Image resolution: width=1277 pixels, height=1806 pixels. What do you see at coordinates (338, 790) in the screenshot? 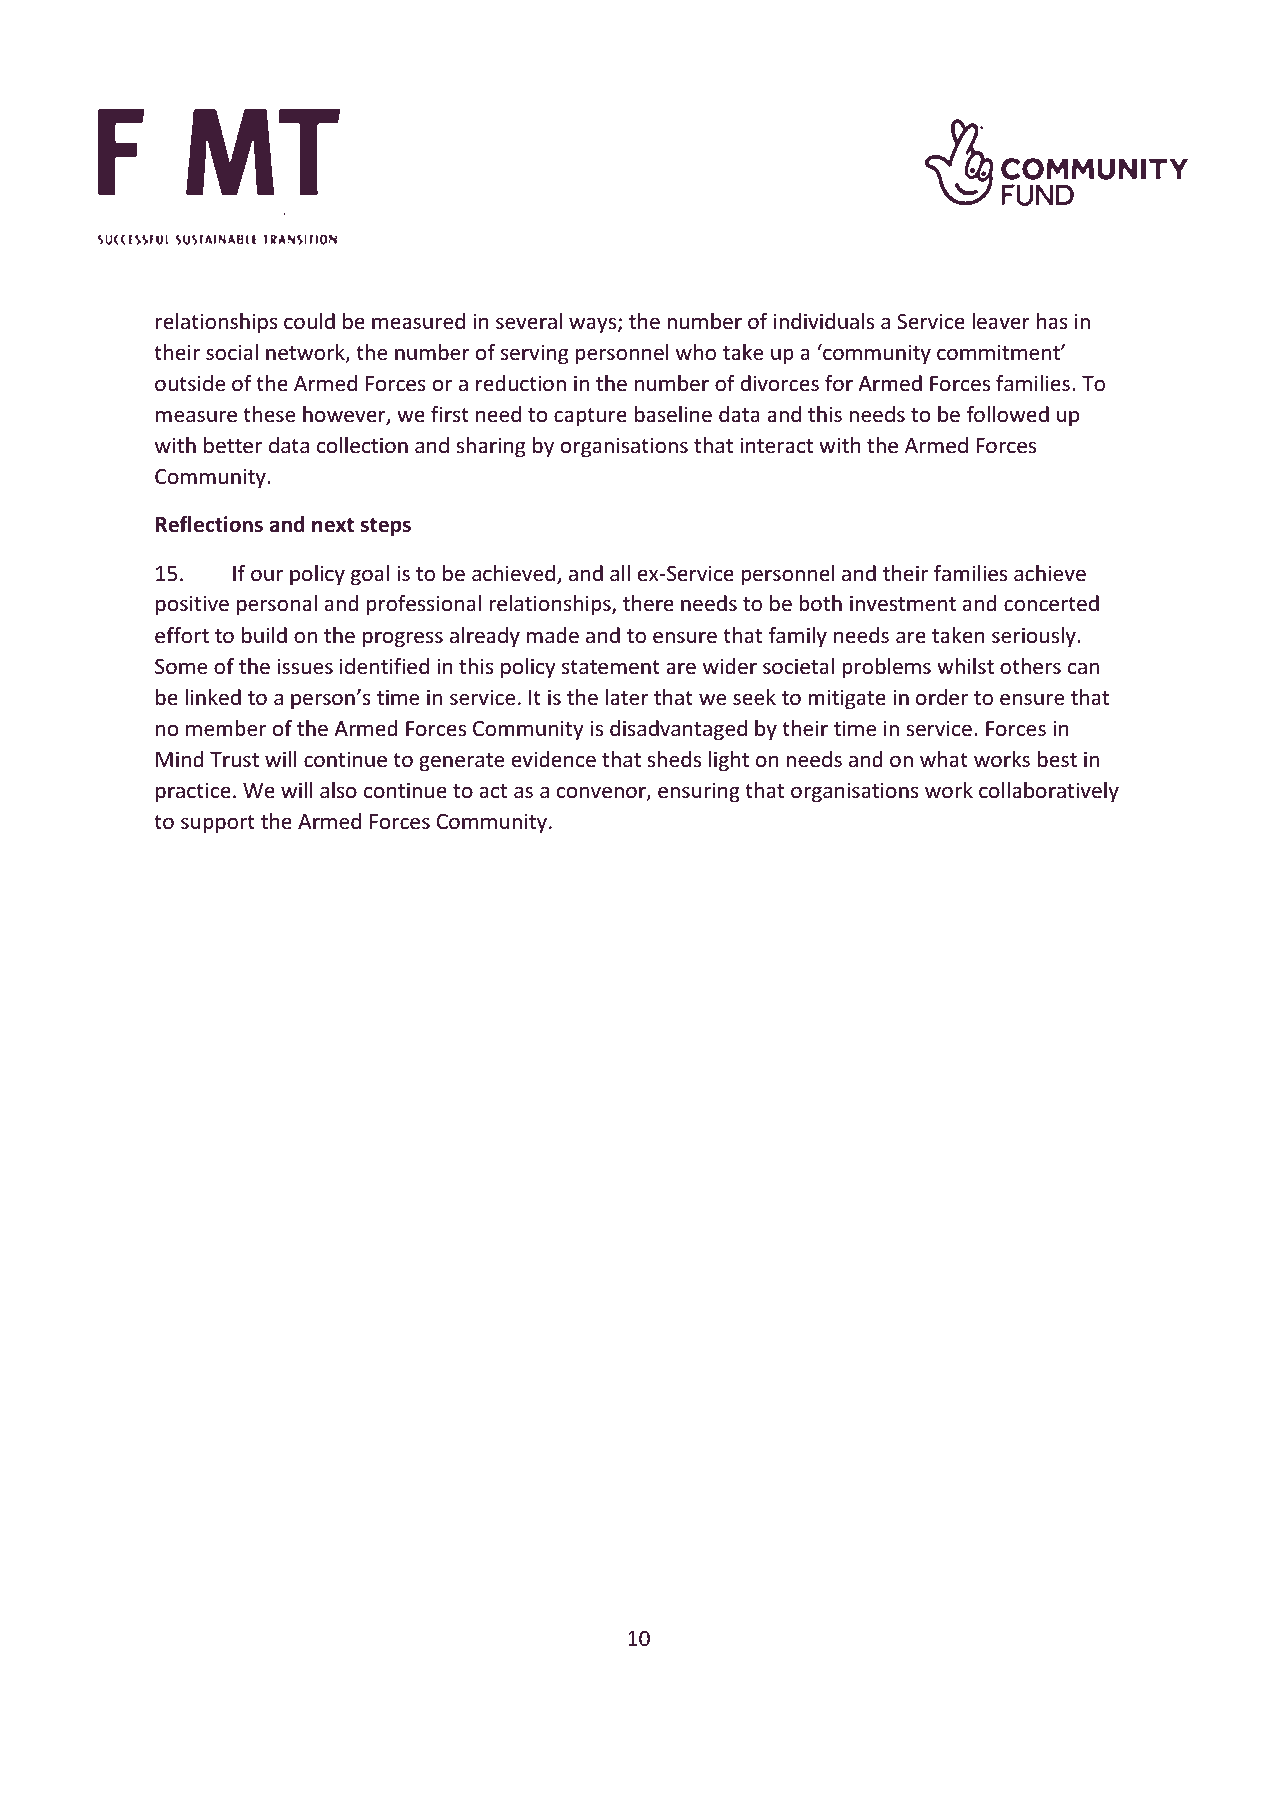
I see `also` at bounding box center [338, 790].
